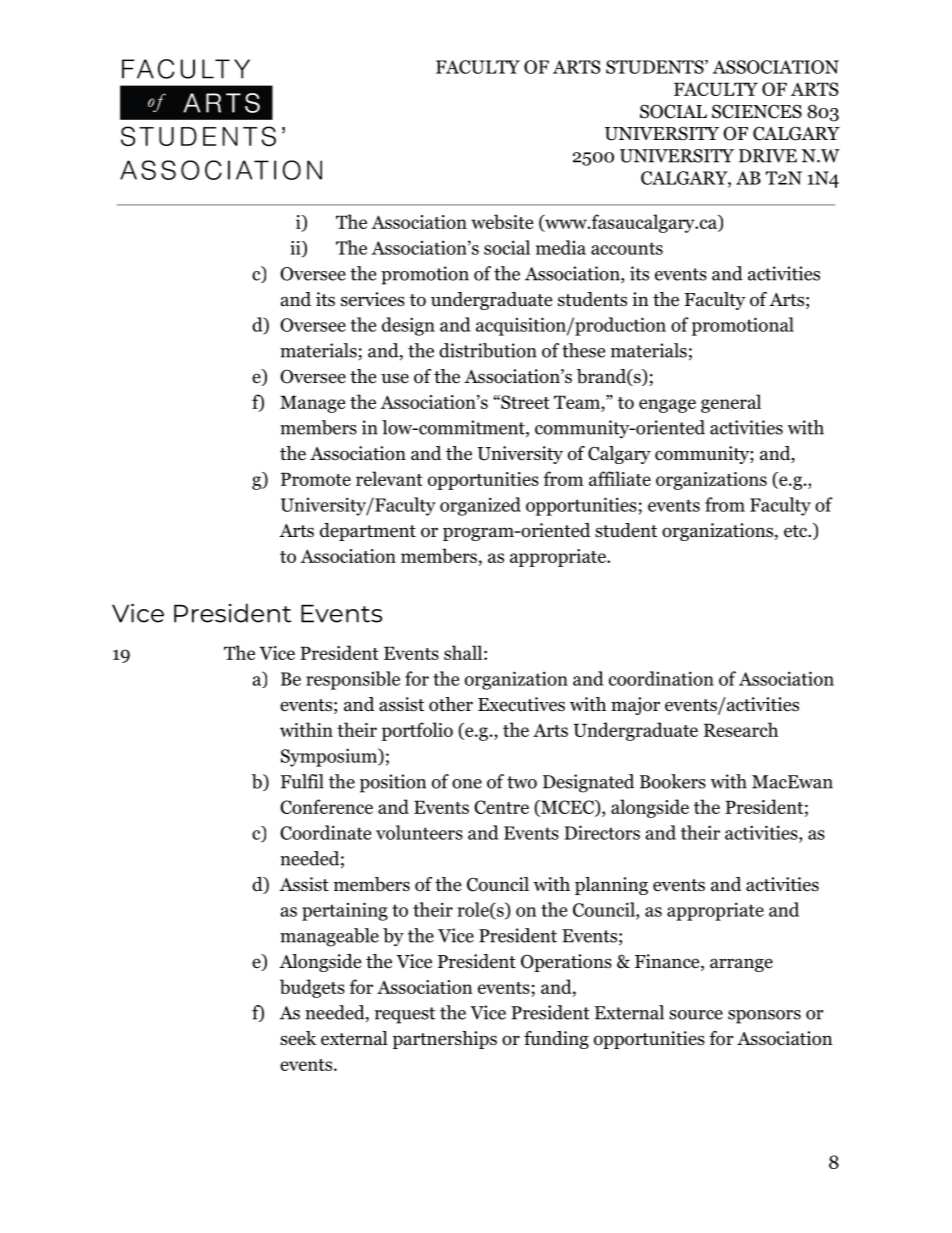 The image size is (952, 1233). I want to click on general, so click(731, 403).
